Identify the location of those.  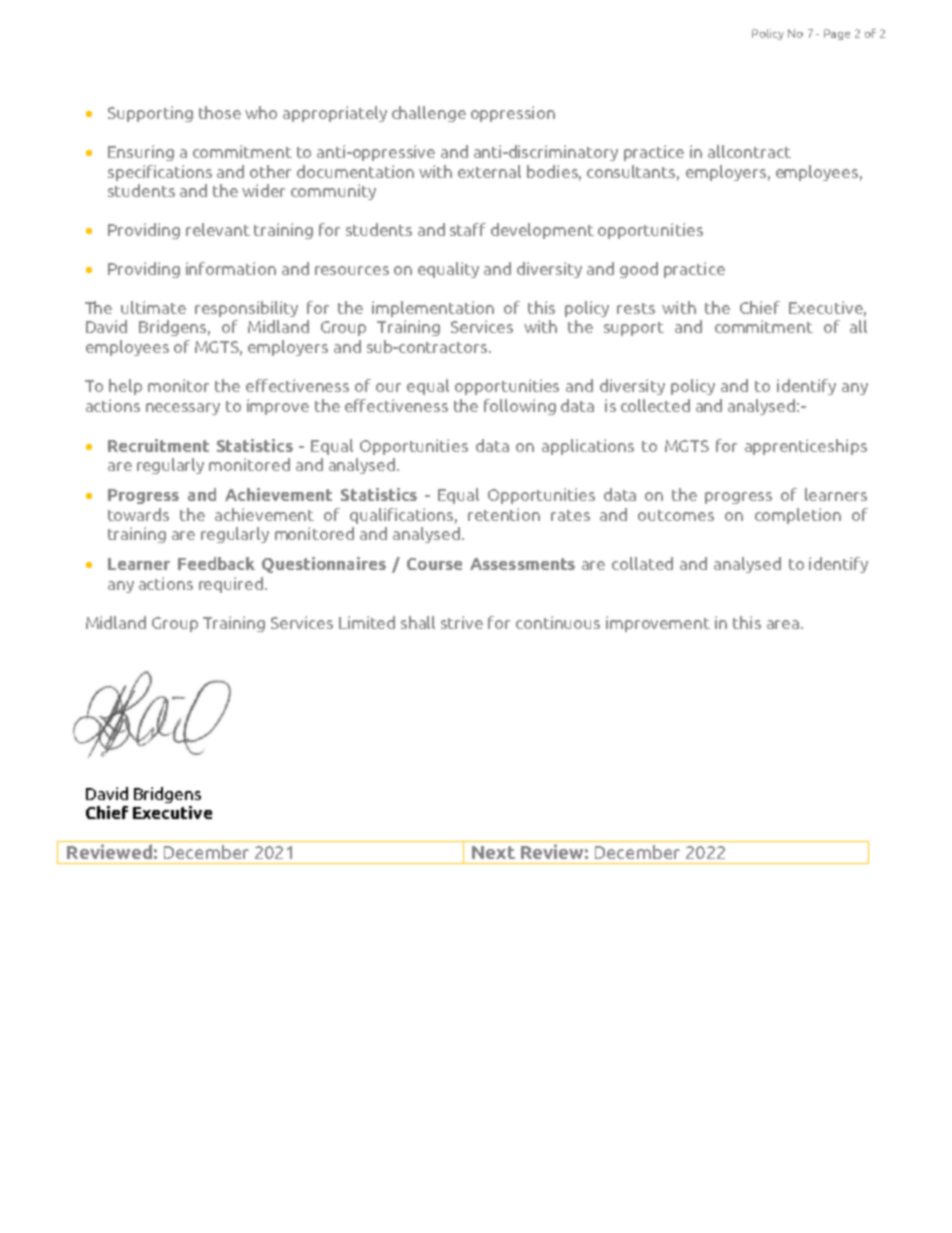
(220, 112).
